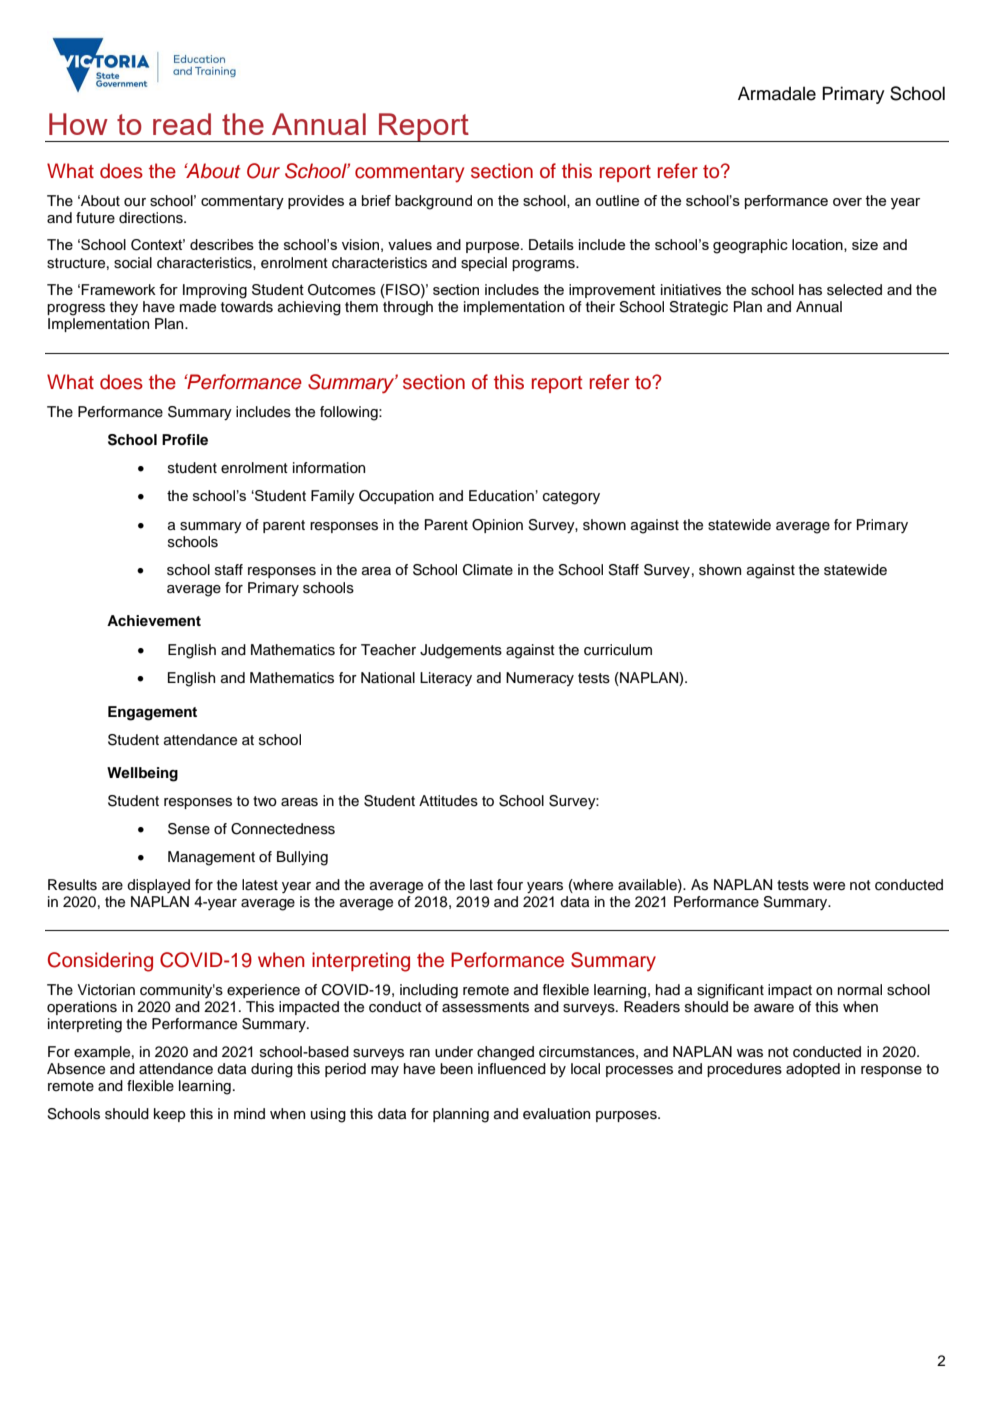 Image resolution: width=993 pixels, height=1406 pixels. I want to click on procedures, so click(744, 1070).
